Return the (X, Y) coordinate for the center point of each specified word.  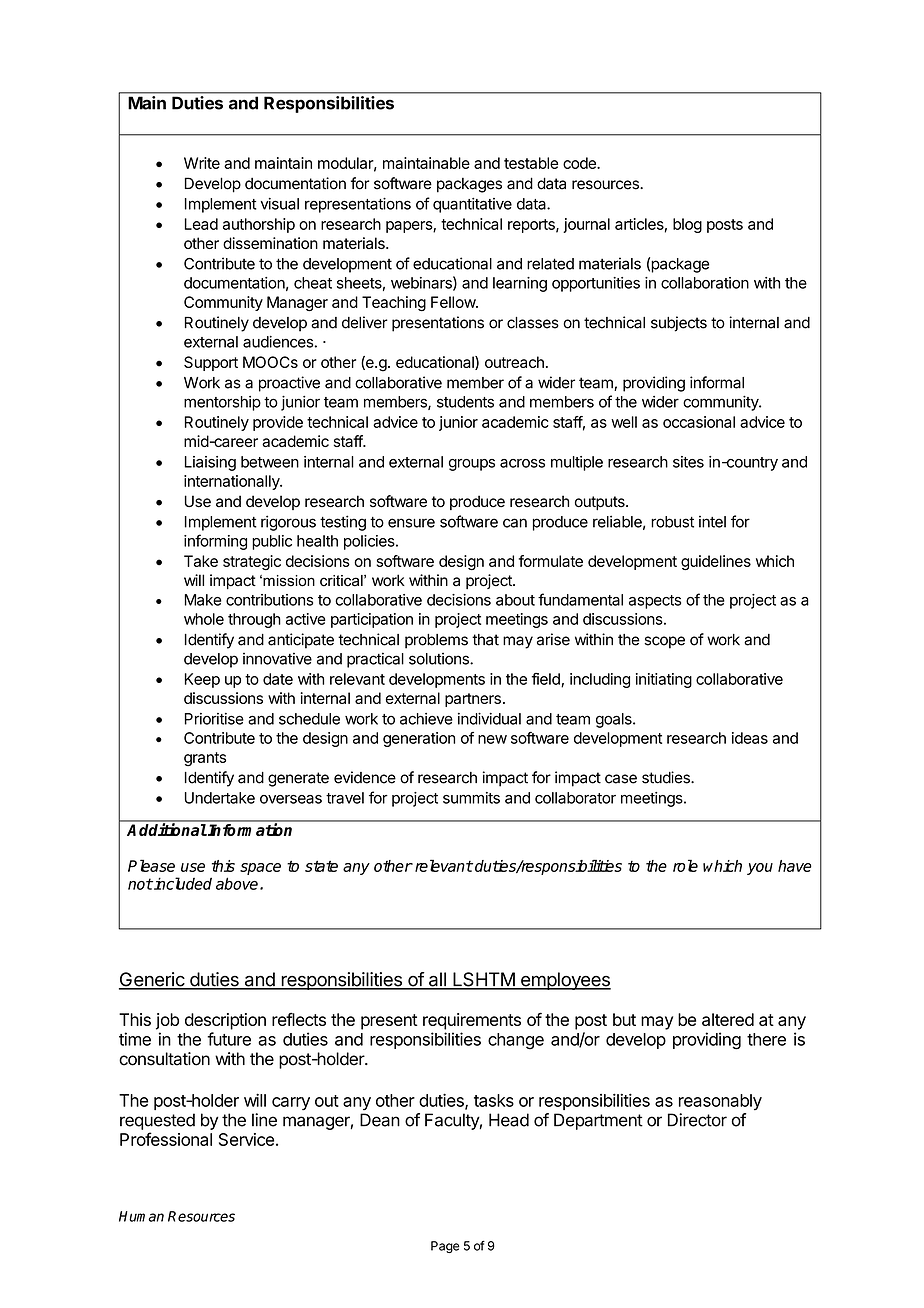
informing (215, 542)
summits (471, 798)
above (238, 883)
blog (687, 225)
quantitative (472, 205)
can (515, 523)
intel (712, 522)
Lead (201, 224)
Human (141, 1216)
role (685, 865)
